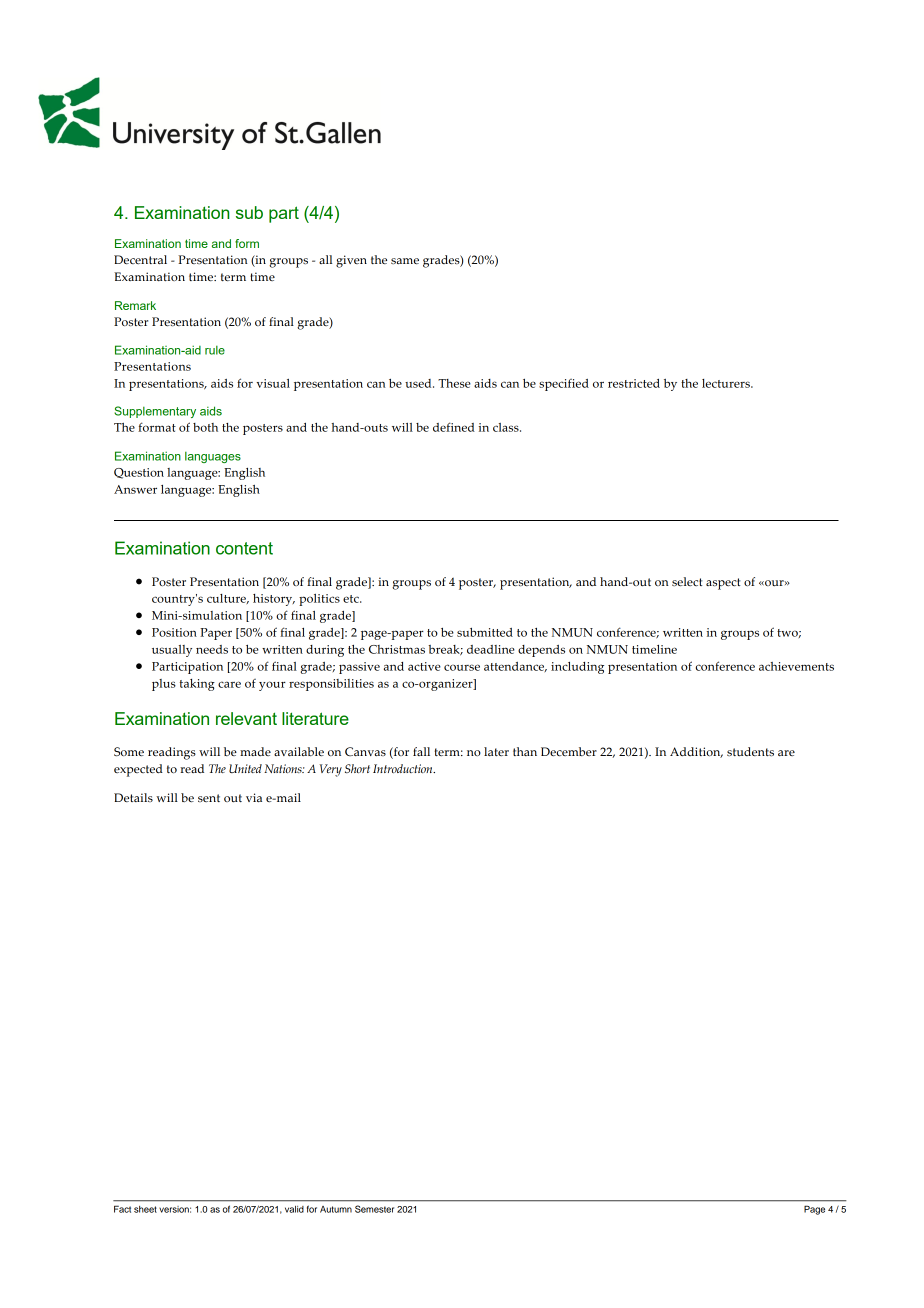 The height and width of the screenshot is (1308, 924). I want to click on lecturers, so click(727, 383).
